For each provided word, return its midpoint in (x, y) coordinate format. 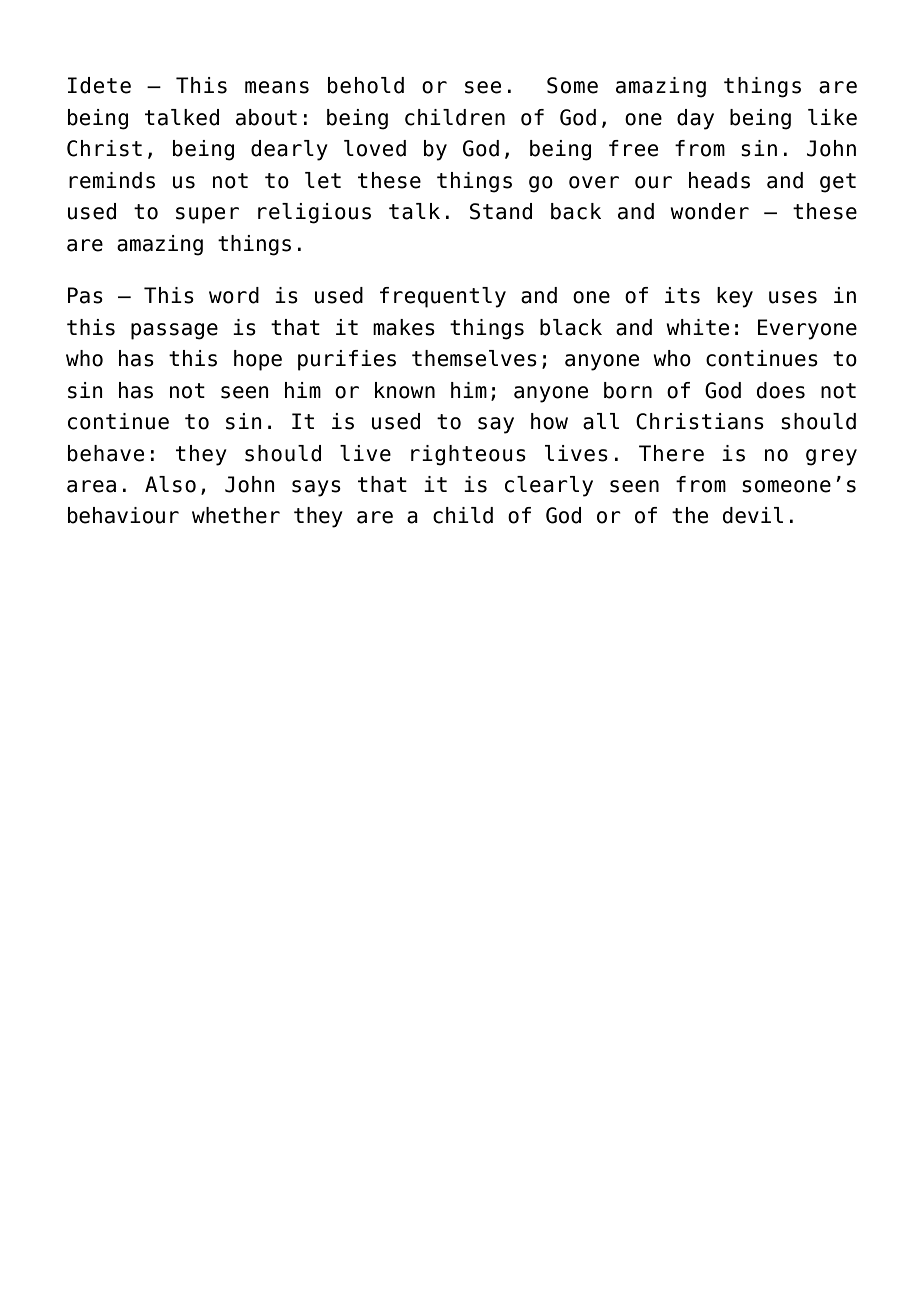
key (735, 297)
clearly (549, 486)
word (234, 295)
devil (753, 515)
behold (366, 85)
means (277, 87)
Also (170, 484)
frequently (443, 297)
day (695, 119)
